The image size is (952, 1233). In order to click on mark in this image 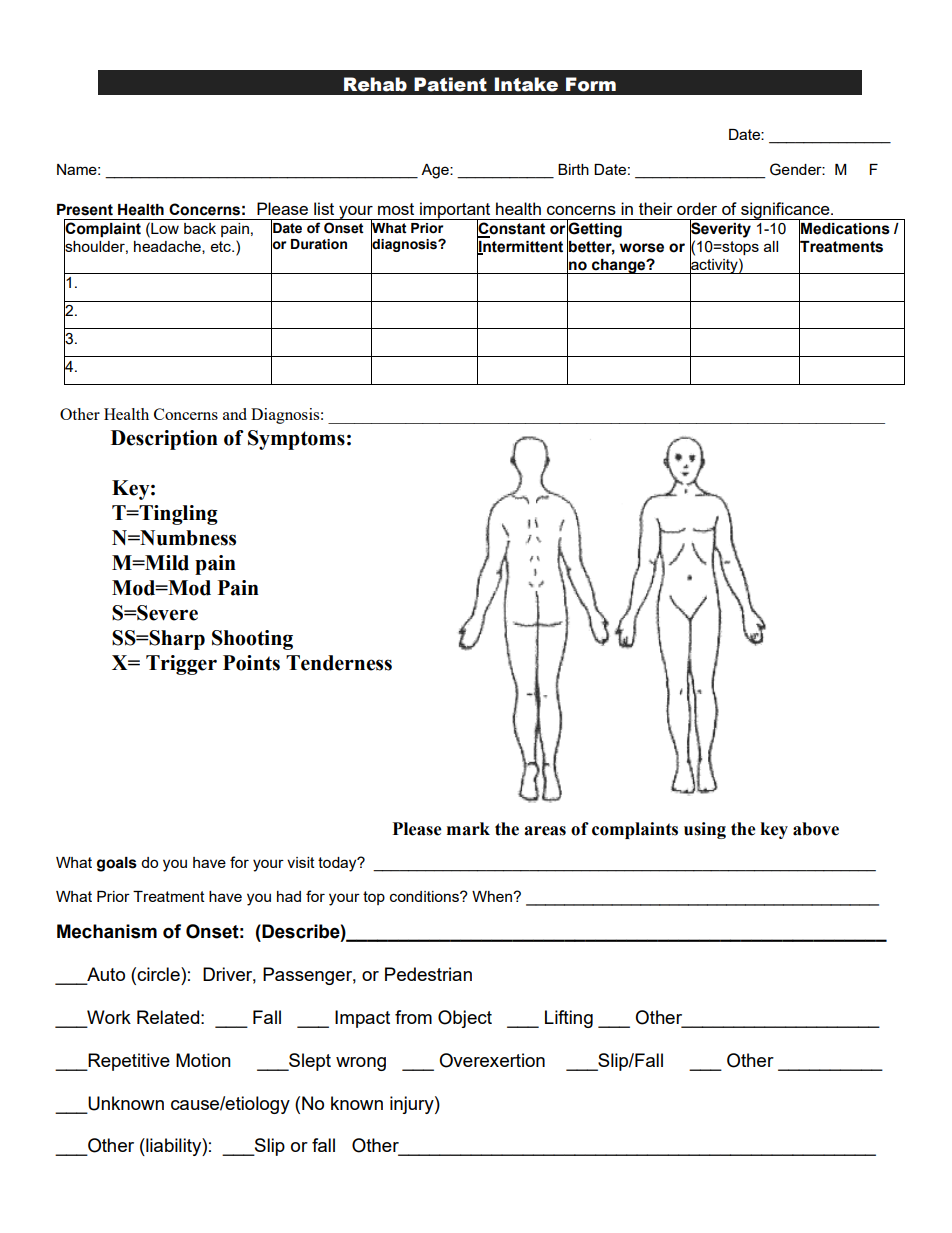, I will do `click(468, 829)`.
